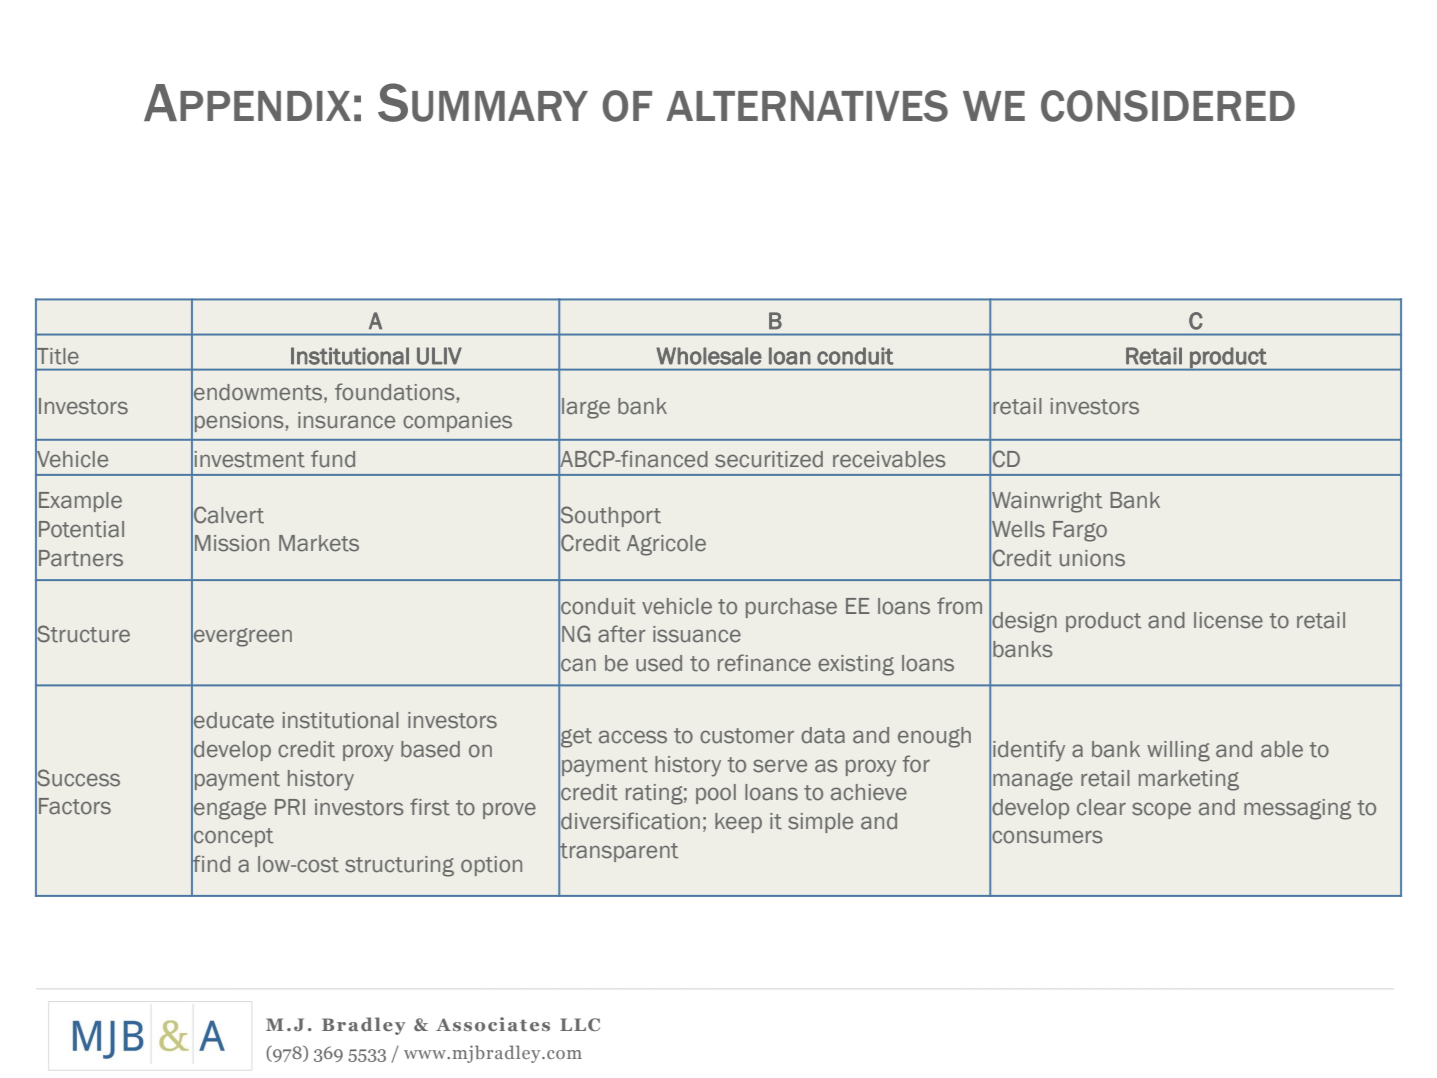 The height and width of the screenshot is (1078, 1437). Describe the element at coordinates (586, 408) in the screenshot. I see `large` at that location.
